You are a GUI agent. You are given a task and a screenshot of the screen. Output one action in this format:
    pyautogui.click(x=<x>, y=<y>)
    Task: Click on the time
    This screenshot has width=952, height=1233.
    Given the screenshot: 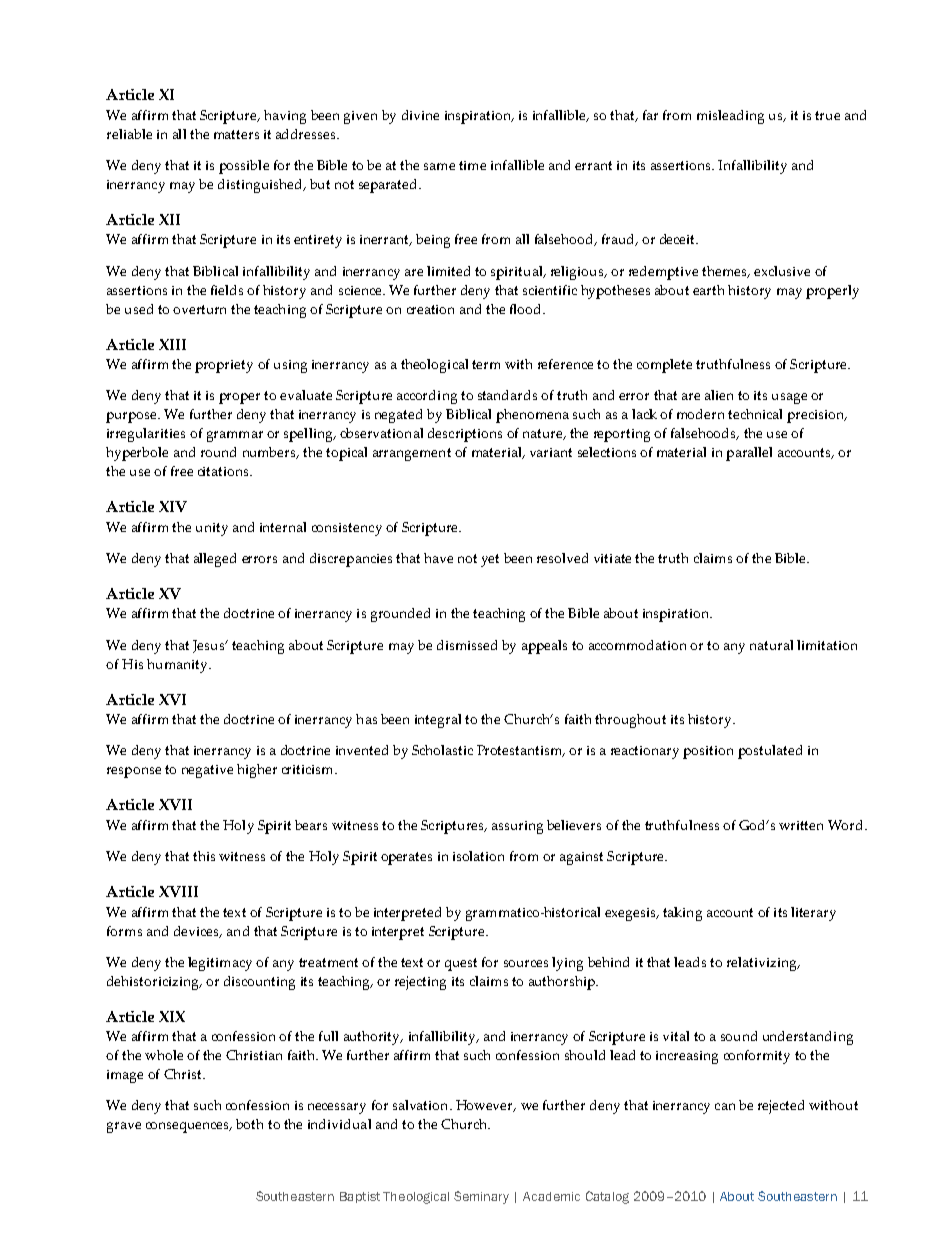 What is the action you would take?
    pyautogui.click(x=472, y=165)
